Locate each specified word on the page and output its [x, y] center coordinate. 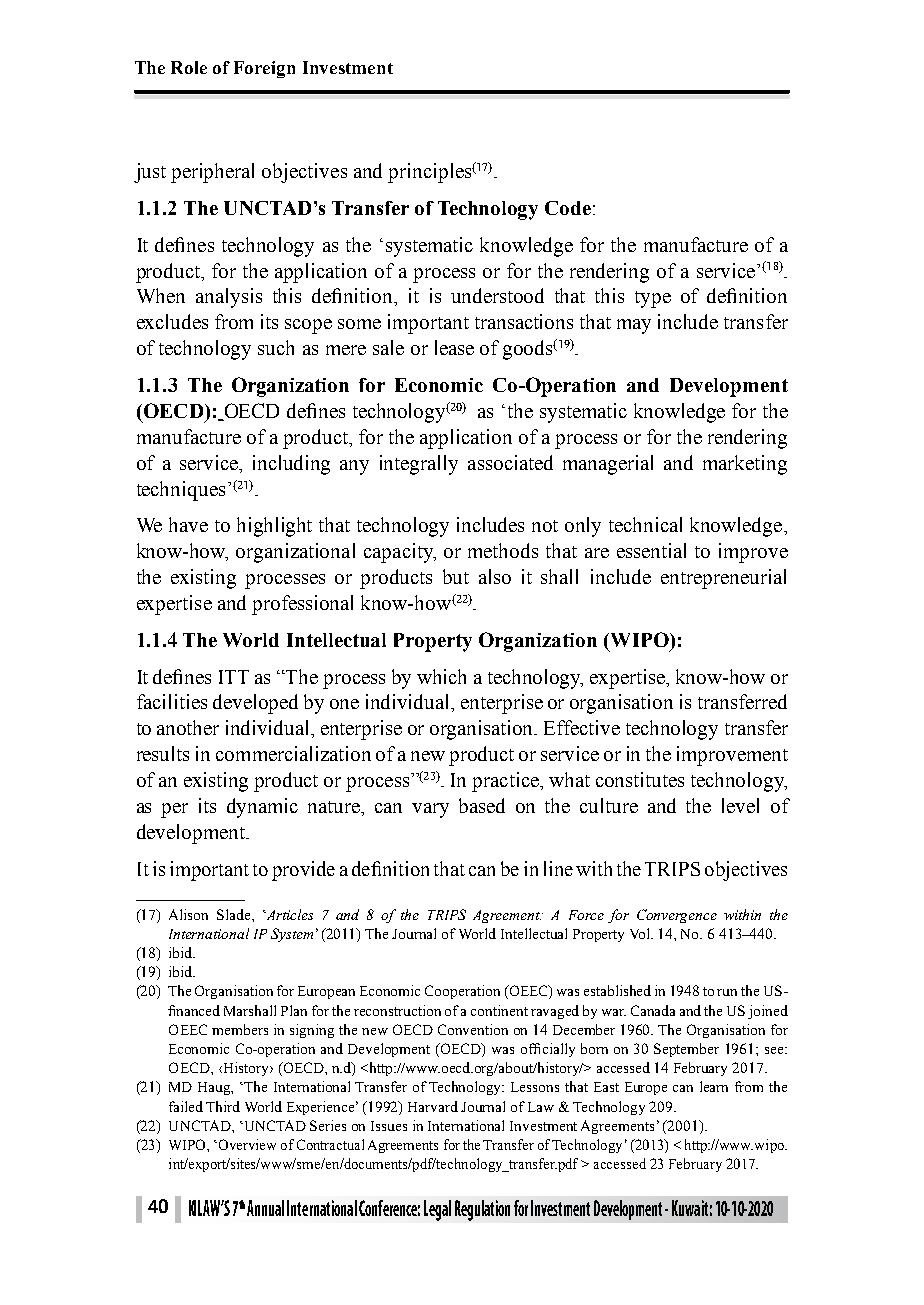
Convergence [677, 916]
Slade [235, 914]
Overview [246, 1144]
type [653, 299]
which [441, 676]
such [276, 347]
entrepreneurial [723, 579]
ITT [234, 677]
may [634, 326]
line [558, 868]
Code [568, 208]
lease [454, 347]
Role [189, 67]
